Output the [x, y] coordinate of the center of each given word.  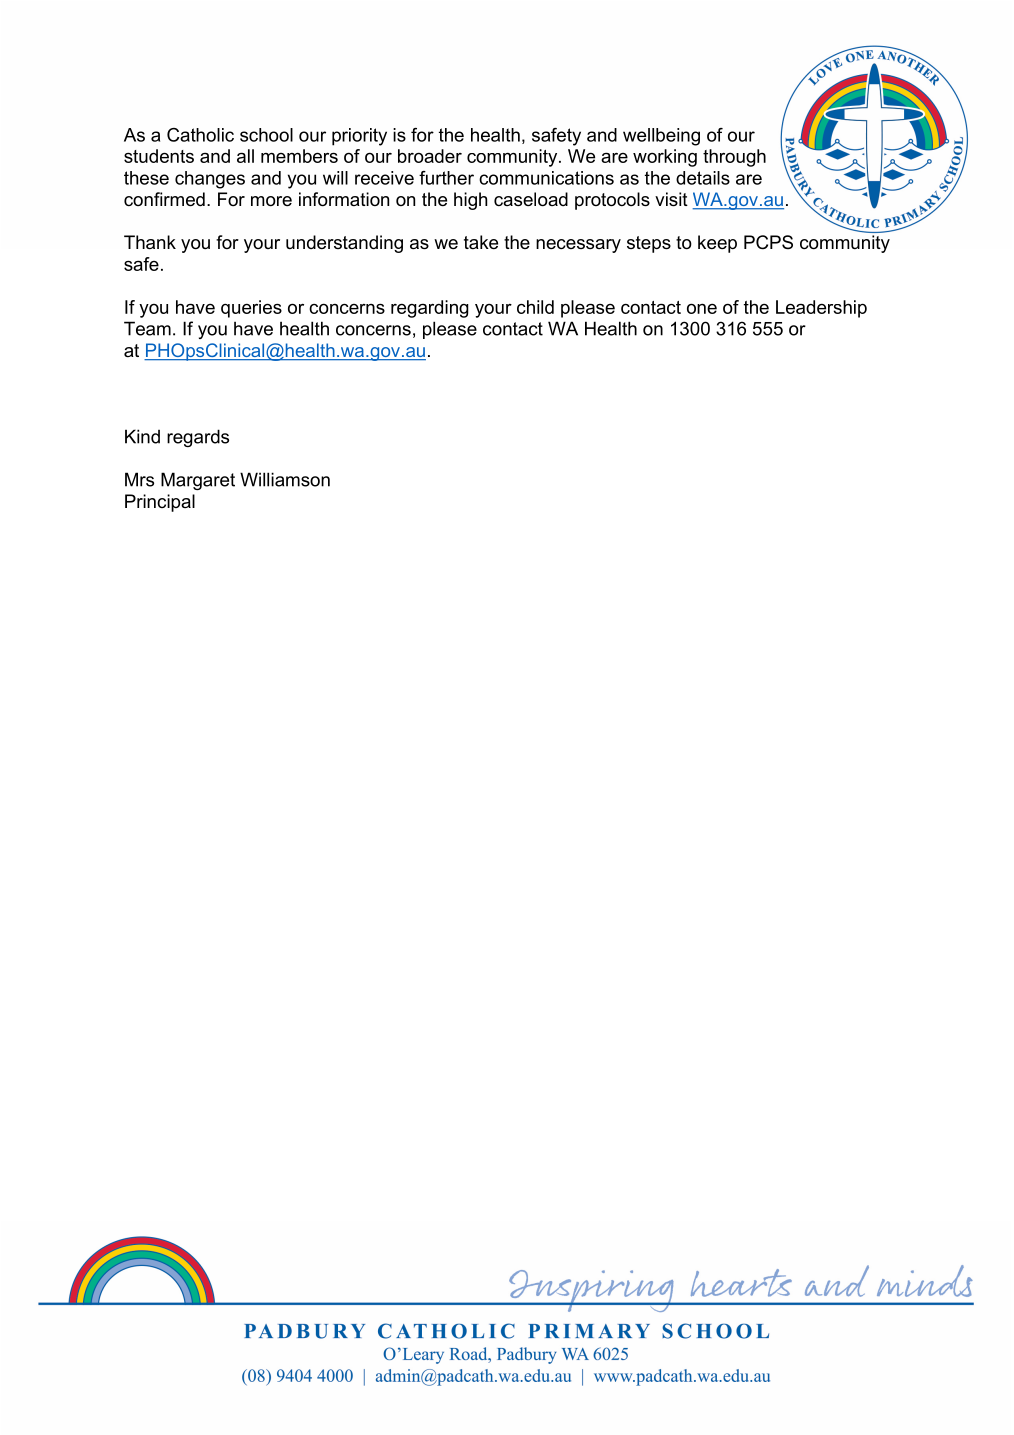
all [245, 156]
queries [251, 309]
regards [198, 438]
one [702, 308]
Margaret [198, 481]
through [734, 158]
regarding [430, 309]
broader [430, 156]
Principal [160, 503]
